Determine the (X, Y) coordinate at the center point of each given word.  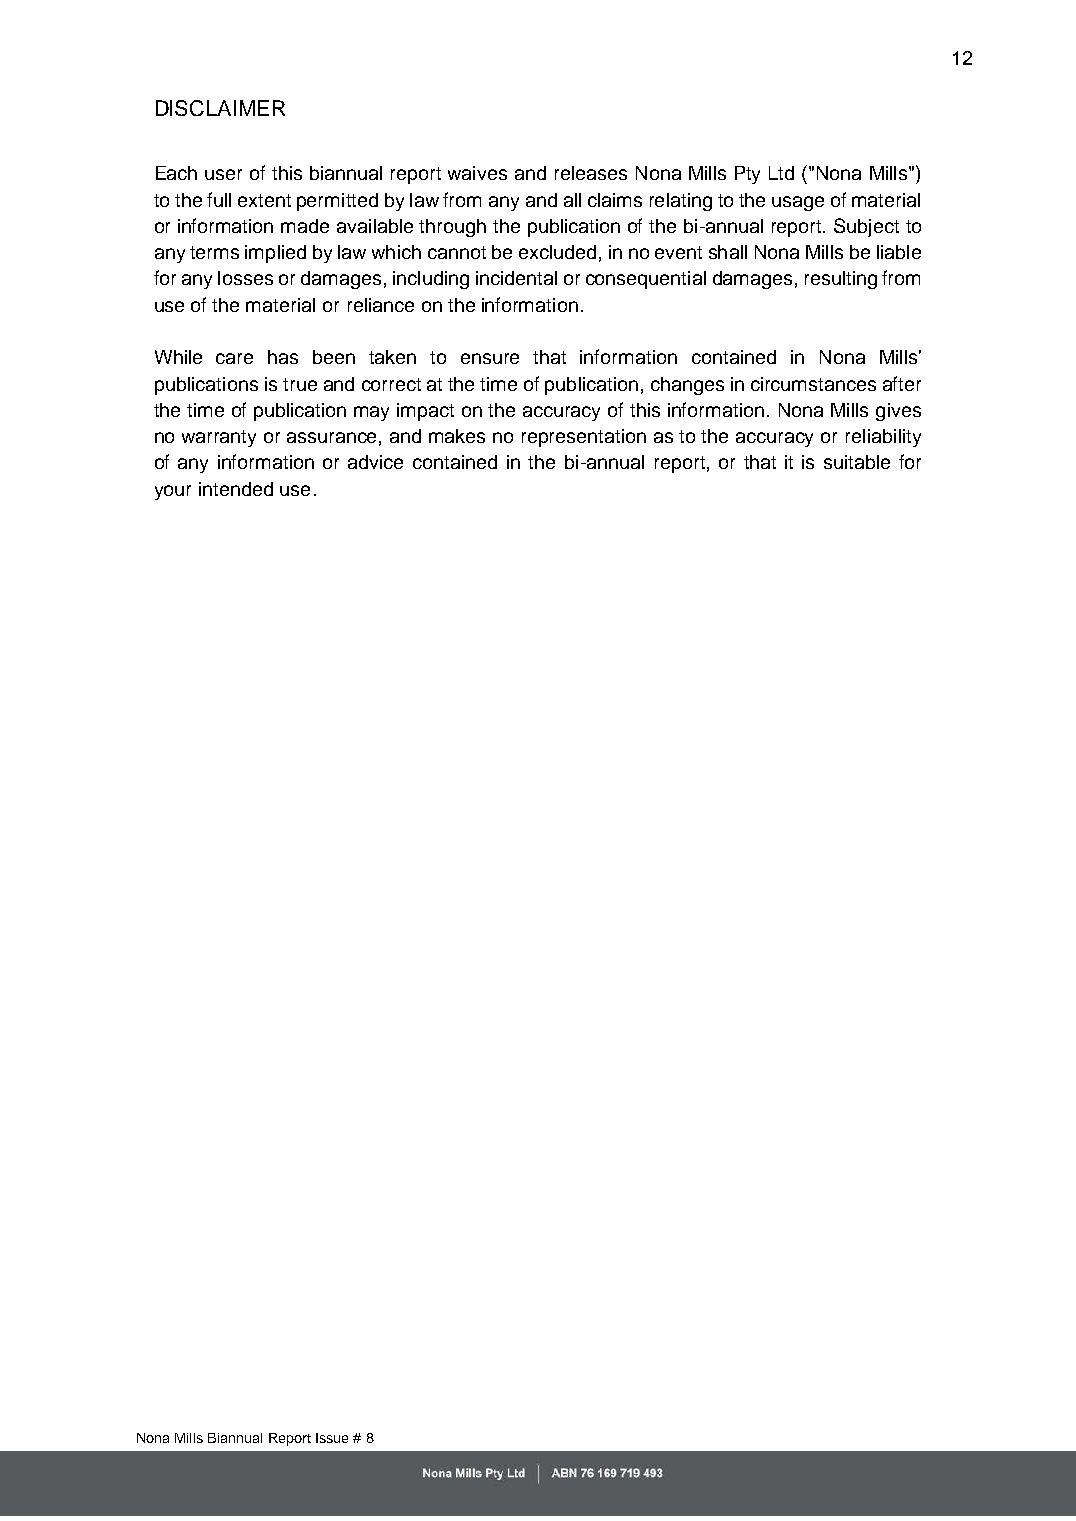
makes (457, 436)
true (300, 384)
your (173, 492)
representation (584, 438)
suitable (857, 462)
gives (898, 412)
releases (591, 173)
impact (425, 412)
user (223, 174)
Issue (332, 1438)
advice (375, 462)
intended (236, 489)
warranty (219, 438)
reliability (883, 438)
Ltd (781, 173)
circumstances (813, 384)
